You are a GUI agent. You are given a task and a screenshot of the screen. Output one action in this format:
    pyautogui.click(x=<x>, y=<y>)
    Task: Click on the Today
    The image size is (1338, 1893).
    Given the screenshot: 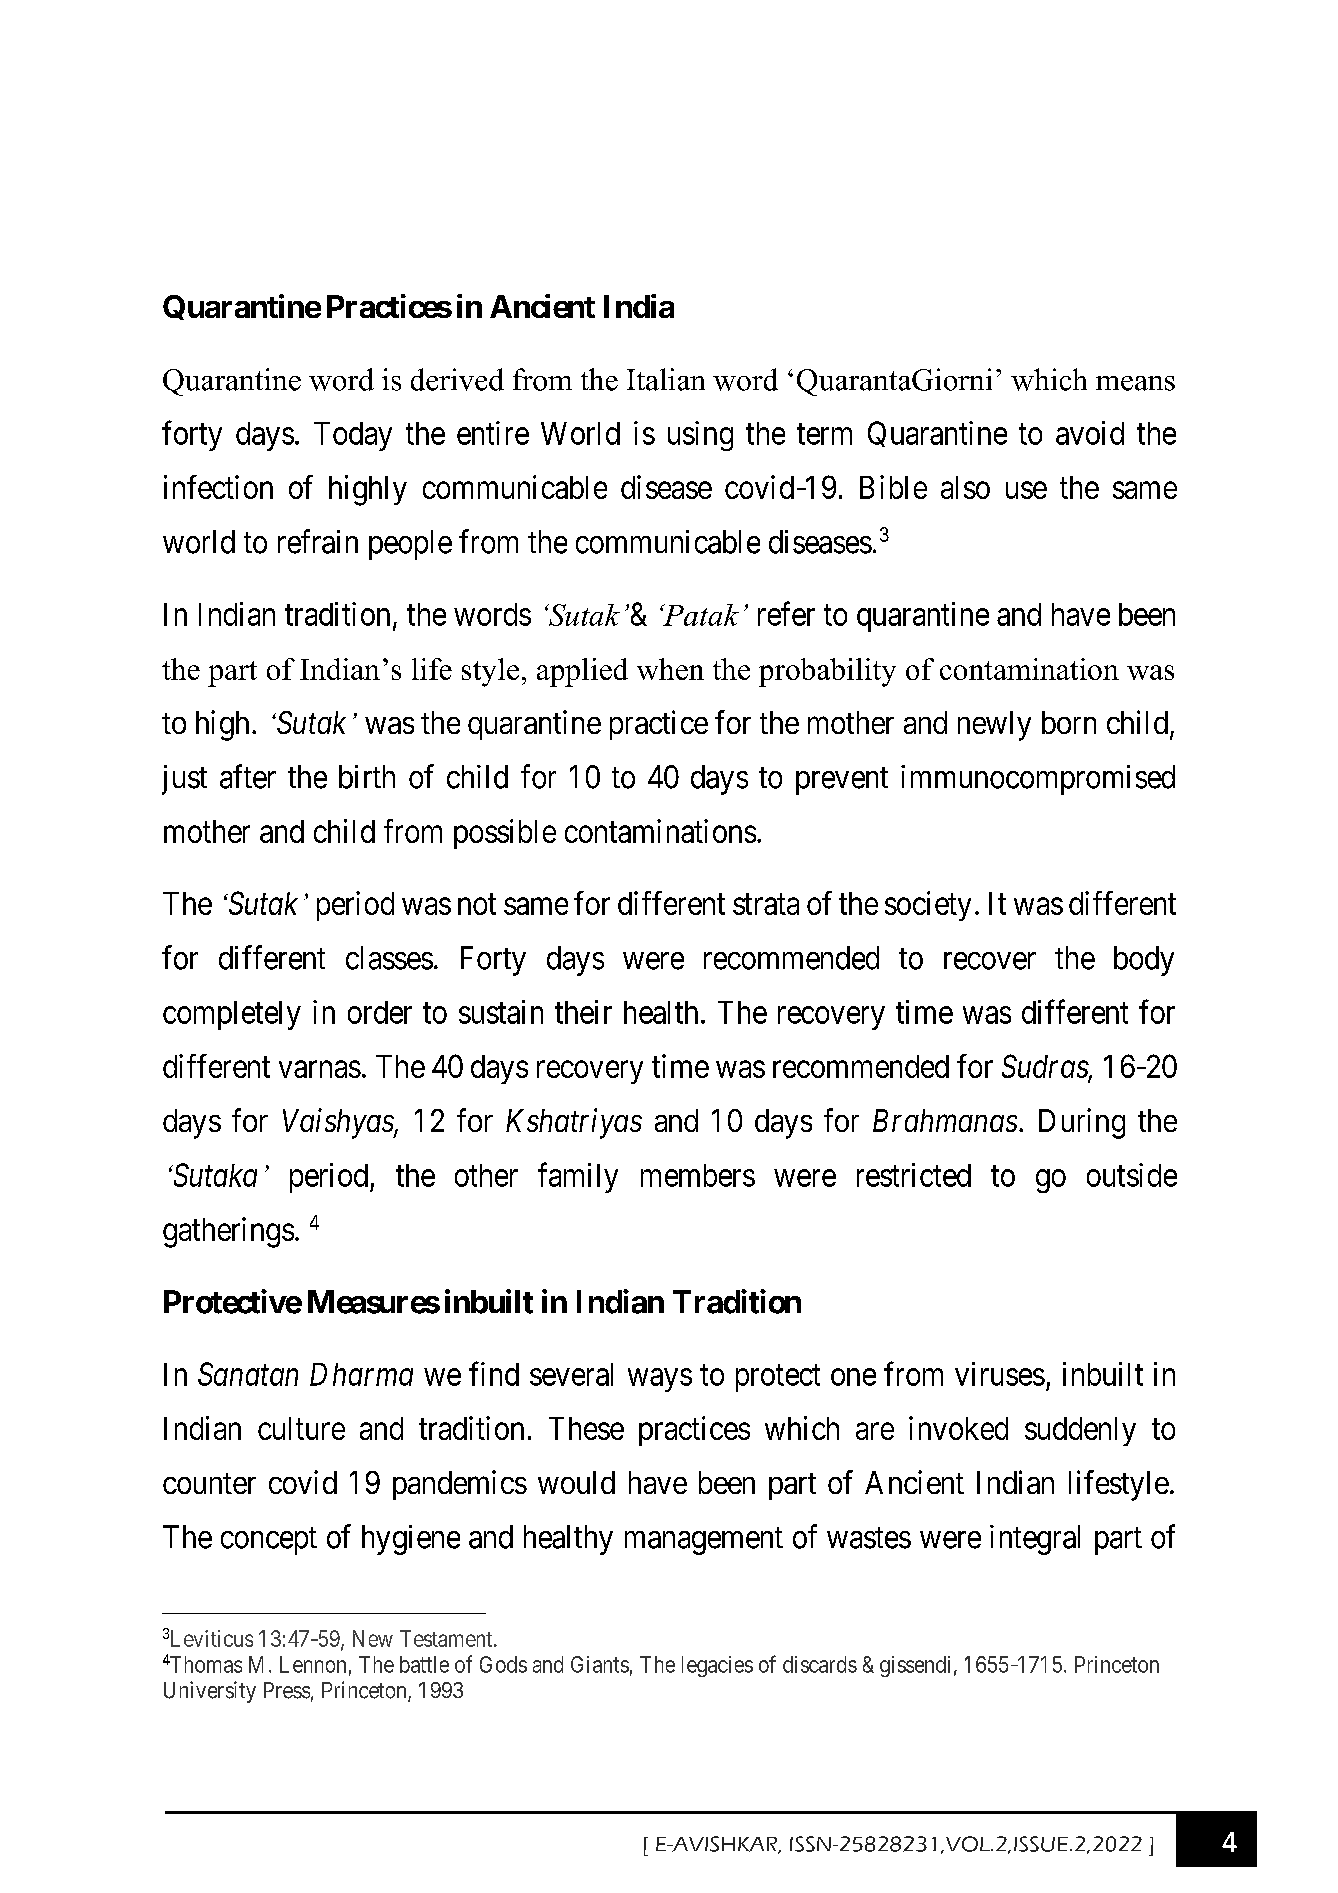 What is the action you would take?
    pyautogui.click(x=353, y=436)
